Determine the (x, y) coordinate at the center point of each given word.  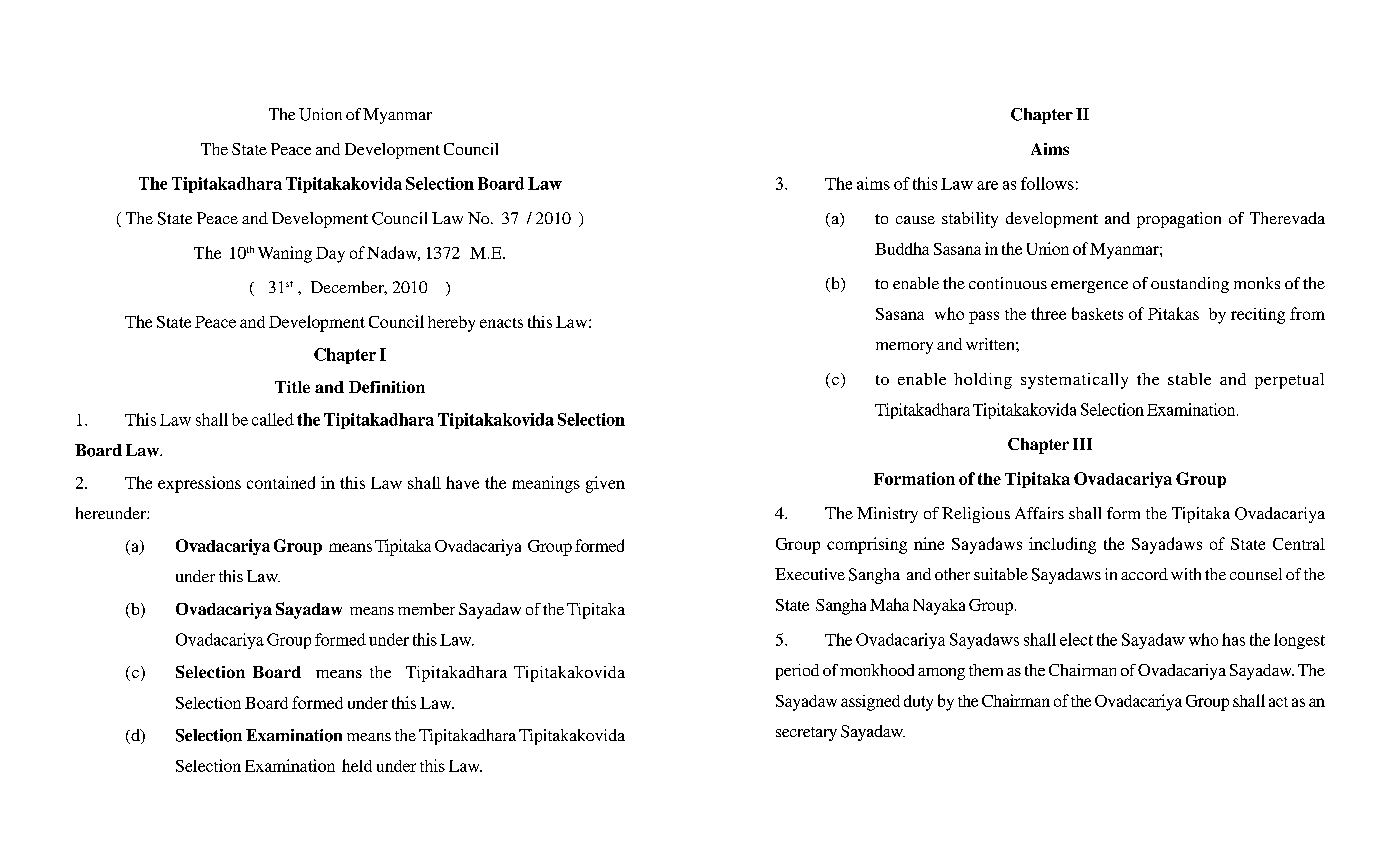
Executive (810, 574)
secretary (806, 734)
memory (904, 348)
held (357, 765)
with (1186, 574)
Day (330, 255)
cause (915, 220)
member (426, 609)
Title (292, 387)
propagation (1179, 220)
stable (1189, 379)
